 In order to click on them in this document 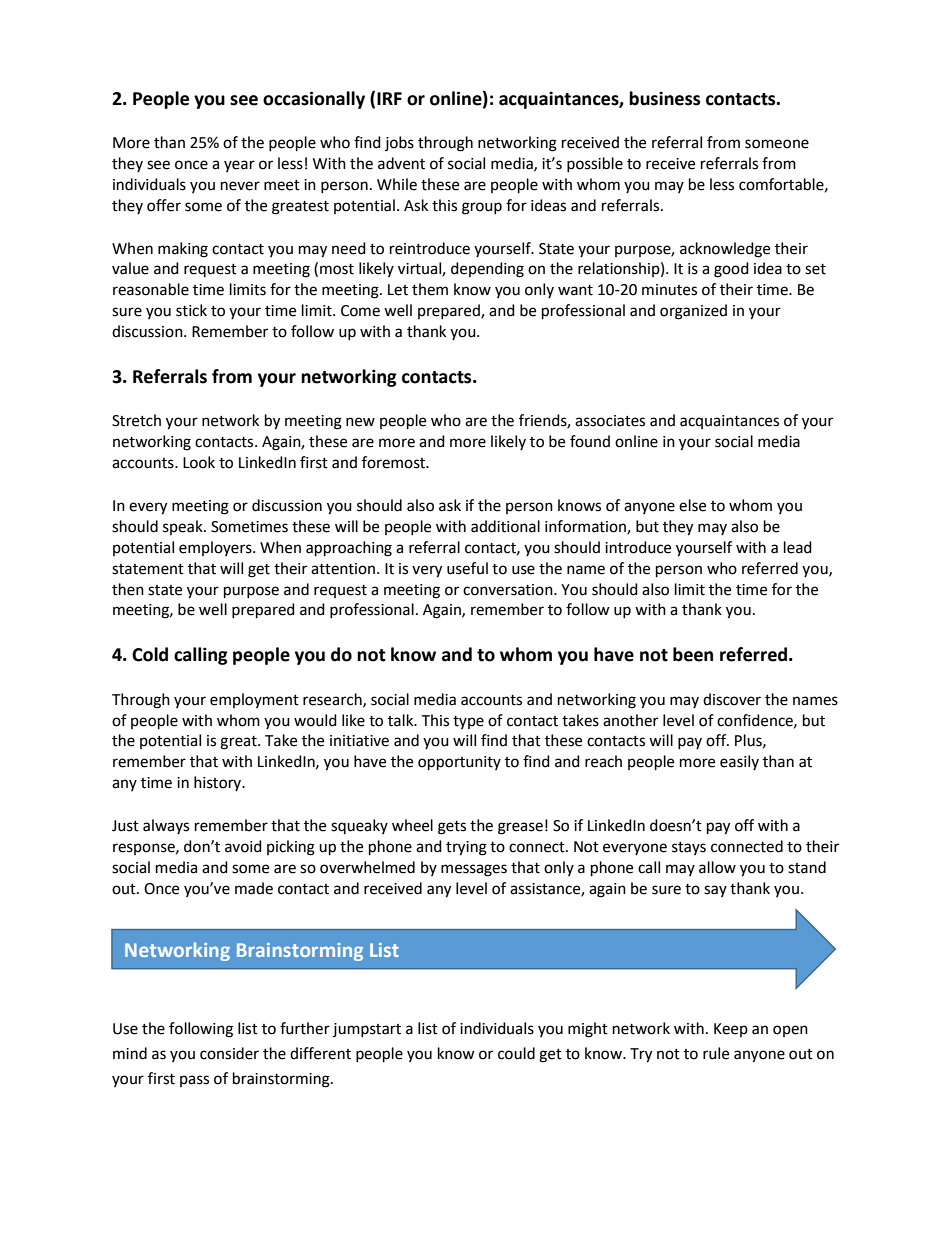, I will do `click(430, 289)`.
